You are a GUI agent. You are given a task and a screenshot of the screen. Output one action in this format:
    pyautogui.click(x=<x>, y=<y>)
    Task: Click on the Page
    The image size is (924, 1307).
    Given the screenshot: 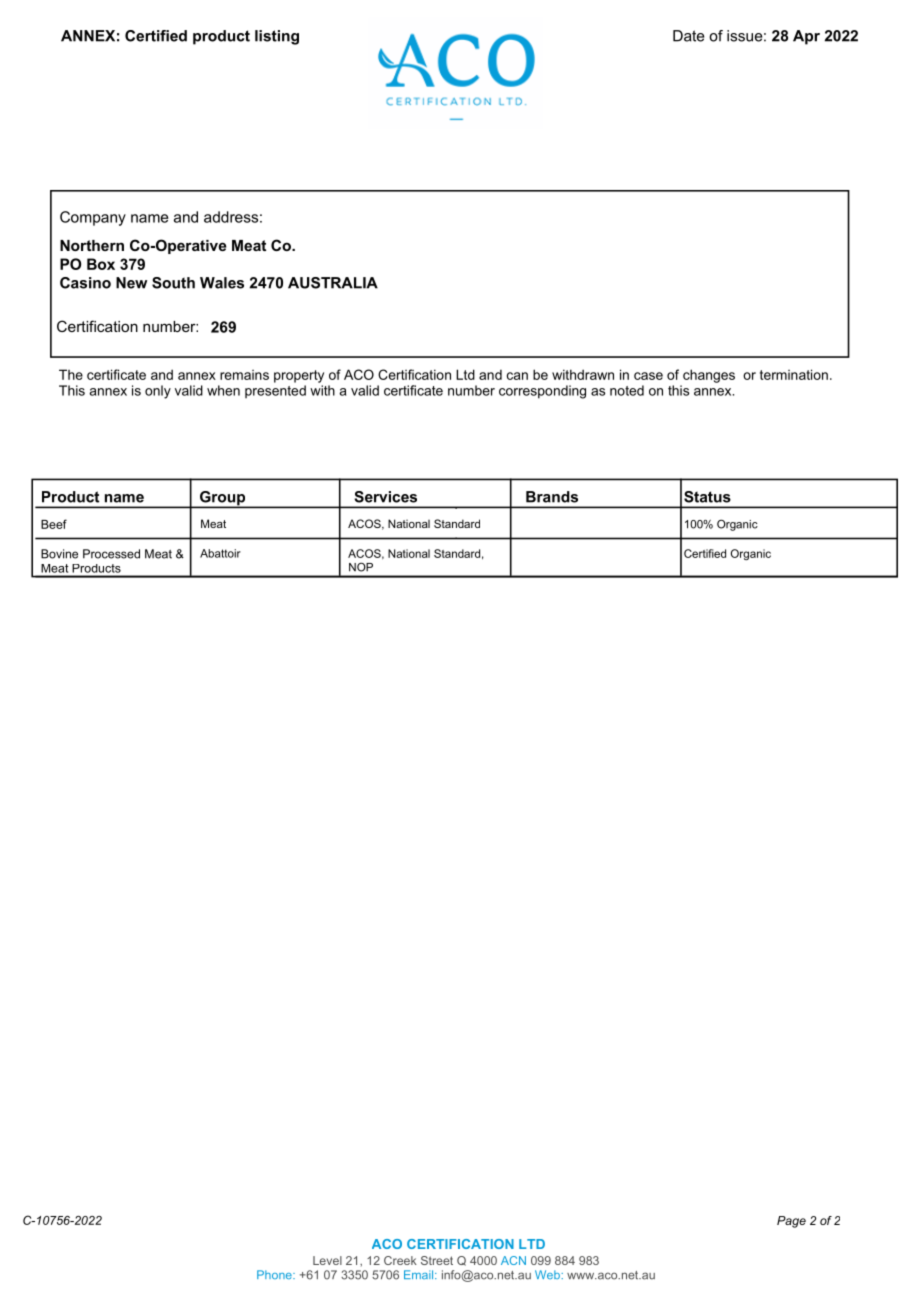 What is the action you would take?
    pyautogui.click(x=791, y=1222)
